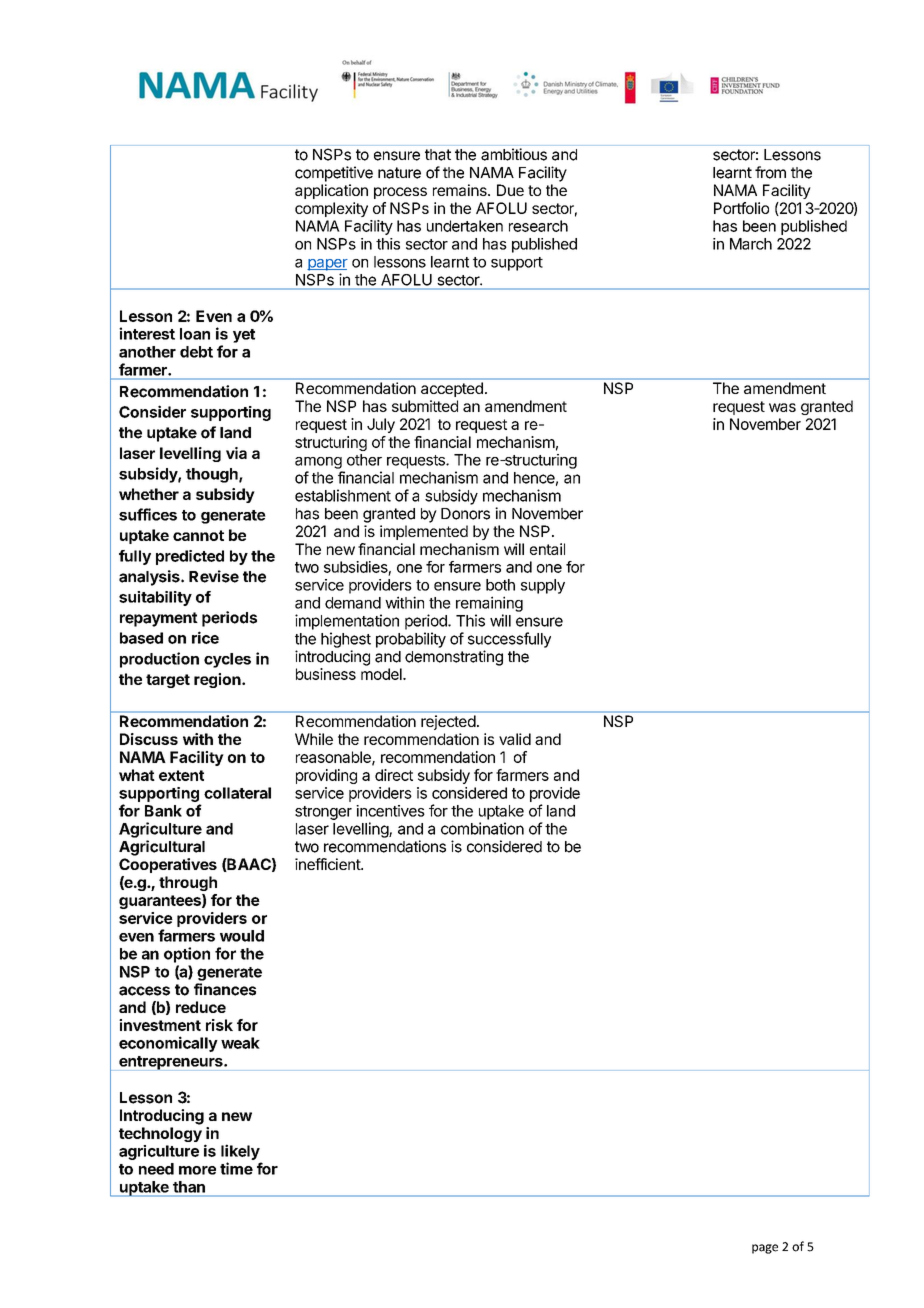 The width and height of the image is (924, 1308). I want to click on than, so click(189, 1187).
